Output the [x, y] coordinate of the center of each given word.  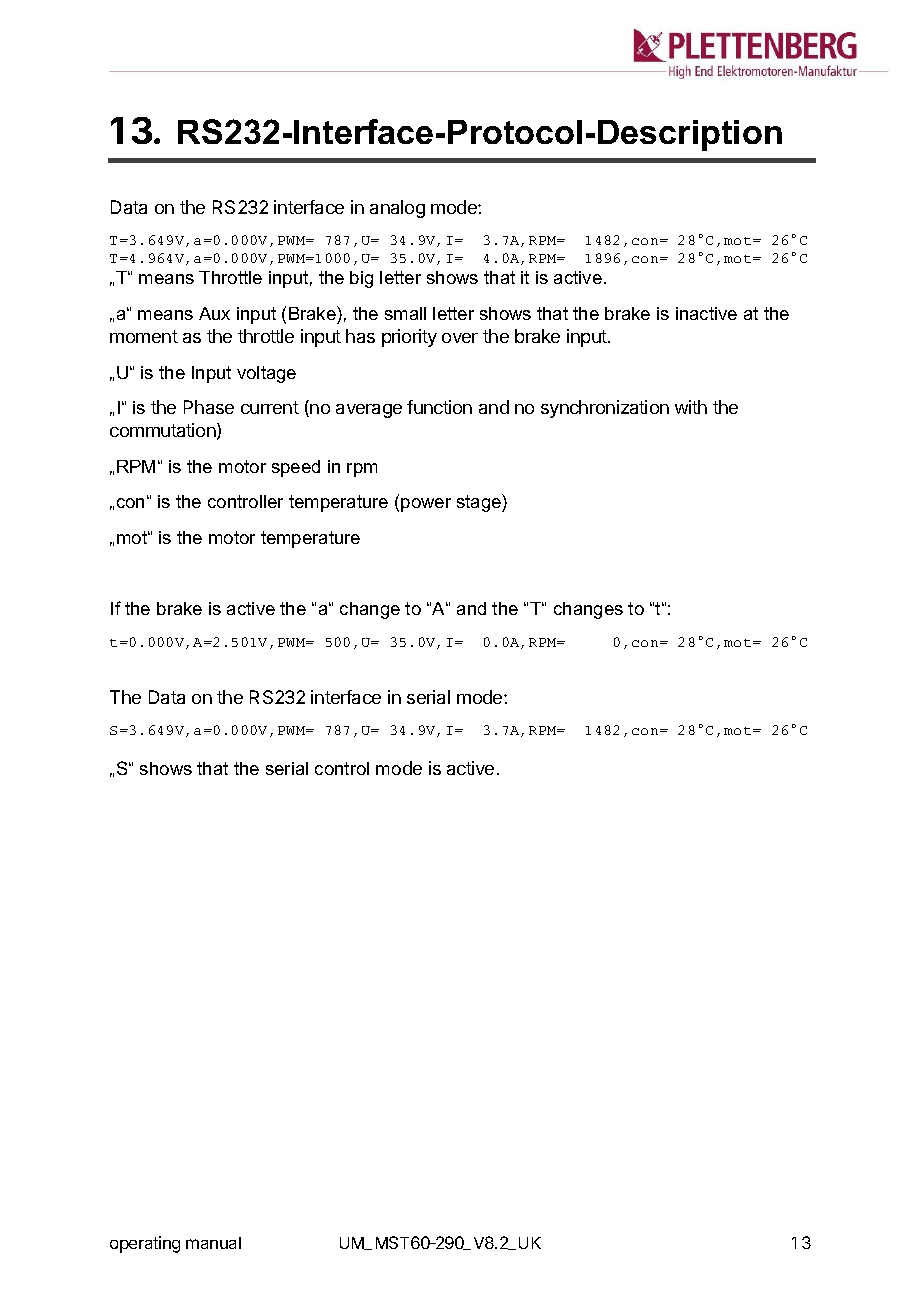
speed [296, 468]
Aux [214, 313]
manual [213, 1243]
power [426, 505]
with [691, 407]
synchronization [605, 409]
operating [145, 1244]
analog [397, 209]
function [439, 407]
